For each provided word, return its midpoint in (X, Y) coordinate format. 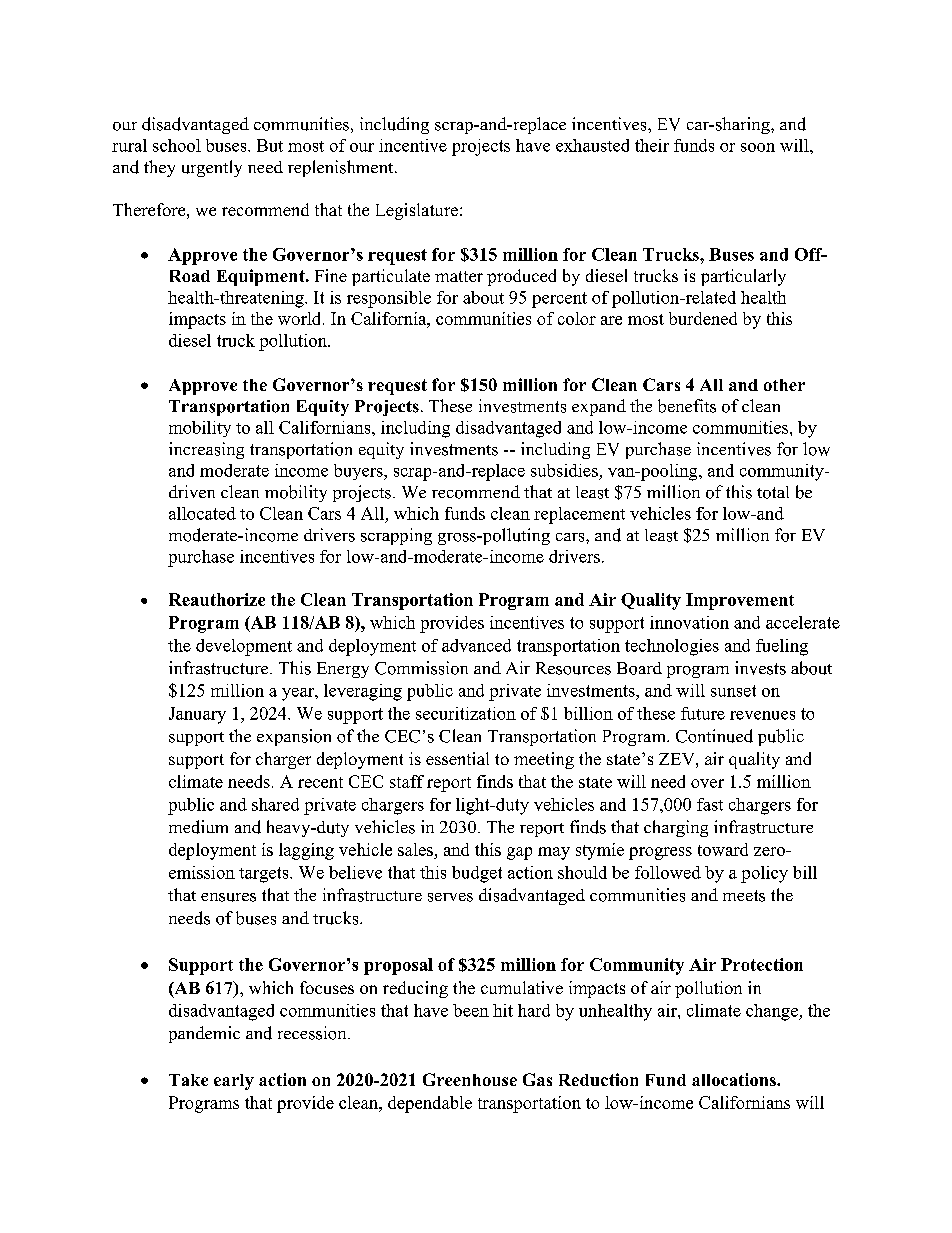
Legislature (417, 211)
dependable (430, 1104)
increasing (206, 450)
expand (599, 407)
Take (188, 1080)
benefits (687, 406)
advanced (476, 645)
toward (723, 849)
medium (198, 827)
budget (477, 874)
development (244, 647)
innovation (689, 622)
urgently (212, 168)
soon (758, 147)
